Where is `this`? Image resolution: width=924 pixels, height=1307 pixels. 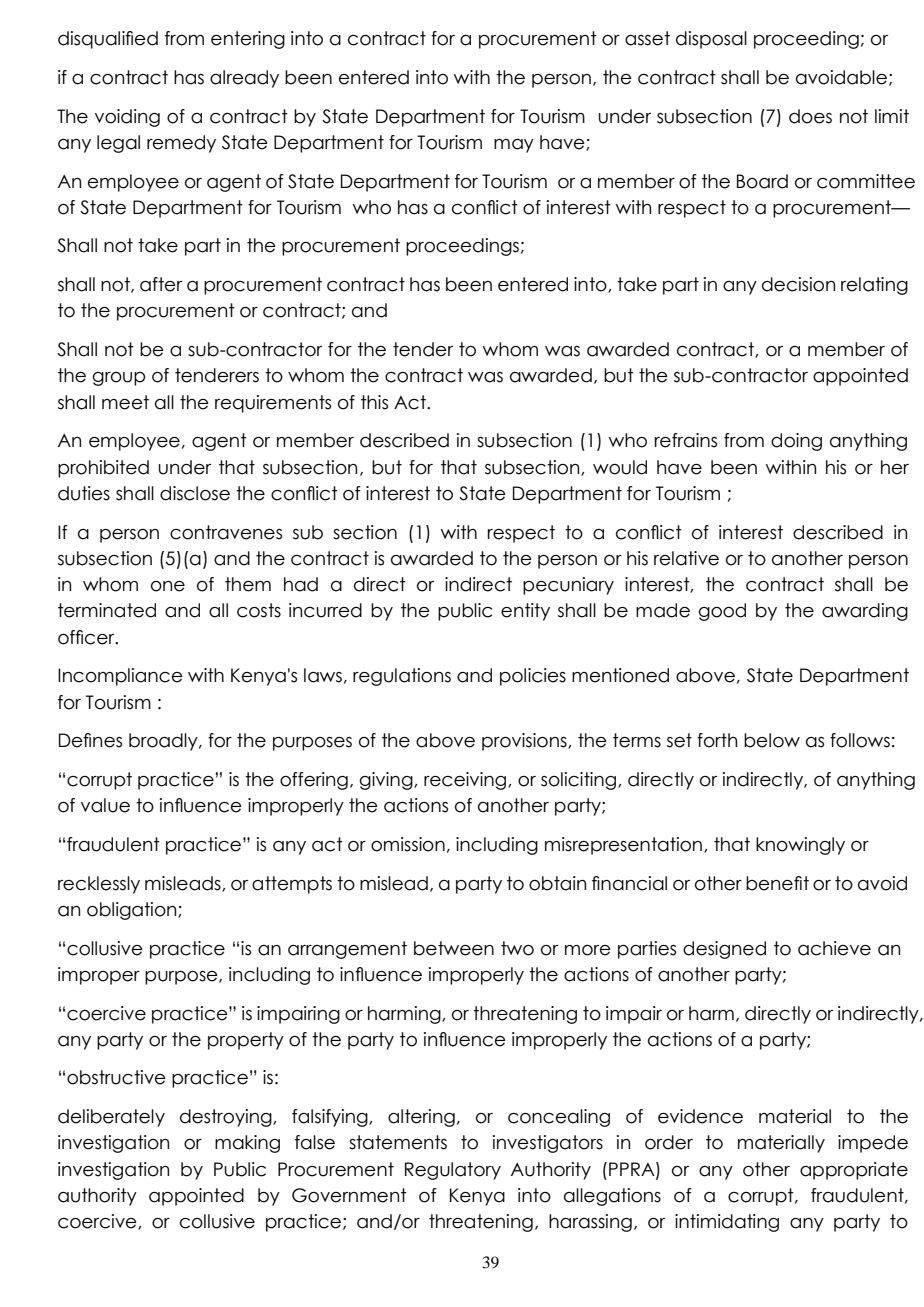
this is located at coordinates (374, 402).
